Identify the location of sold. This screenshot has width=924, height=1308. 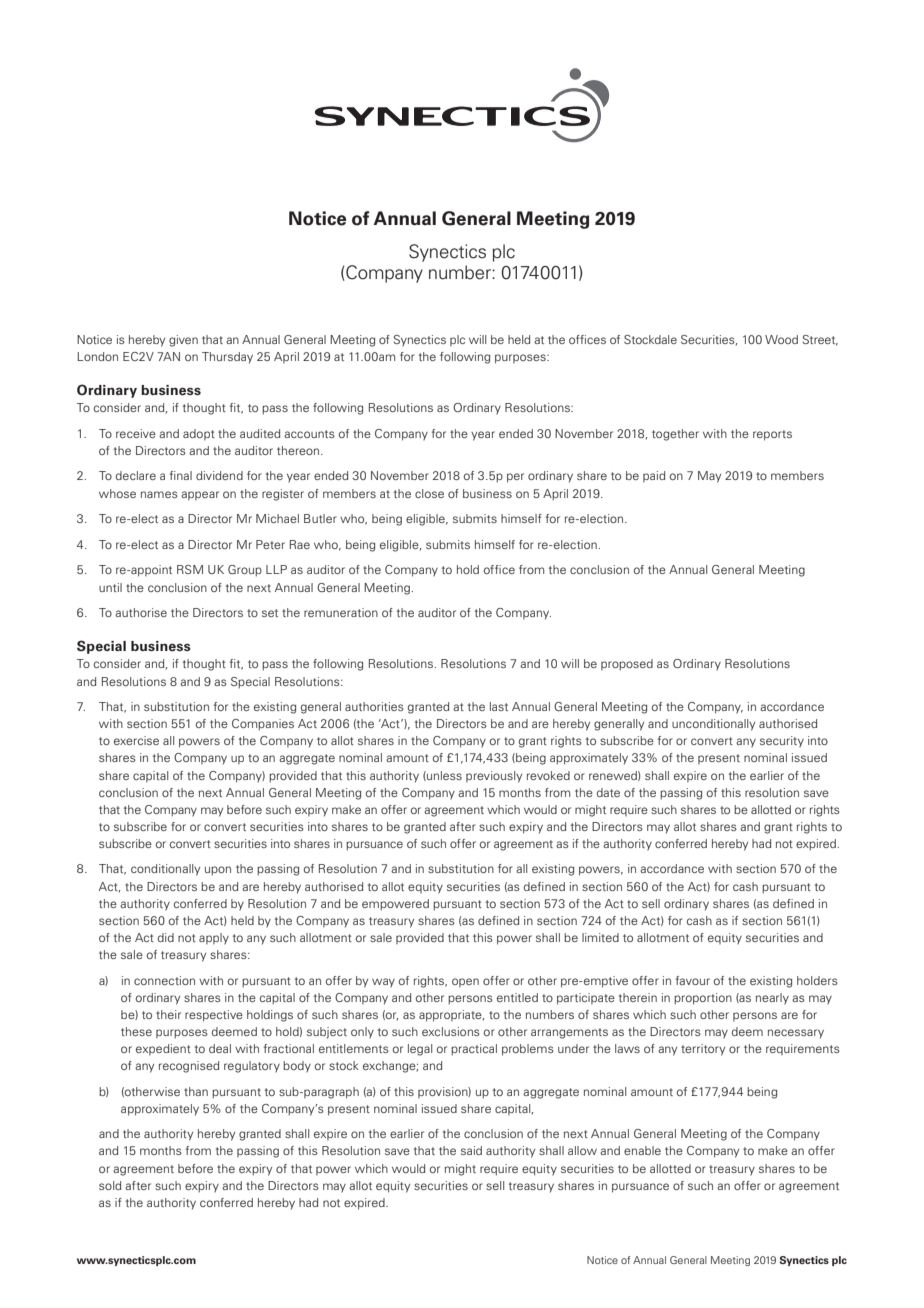
(110, 1185).
